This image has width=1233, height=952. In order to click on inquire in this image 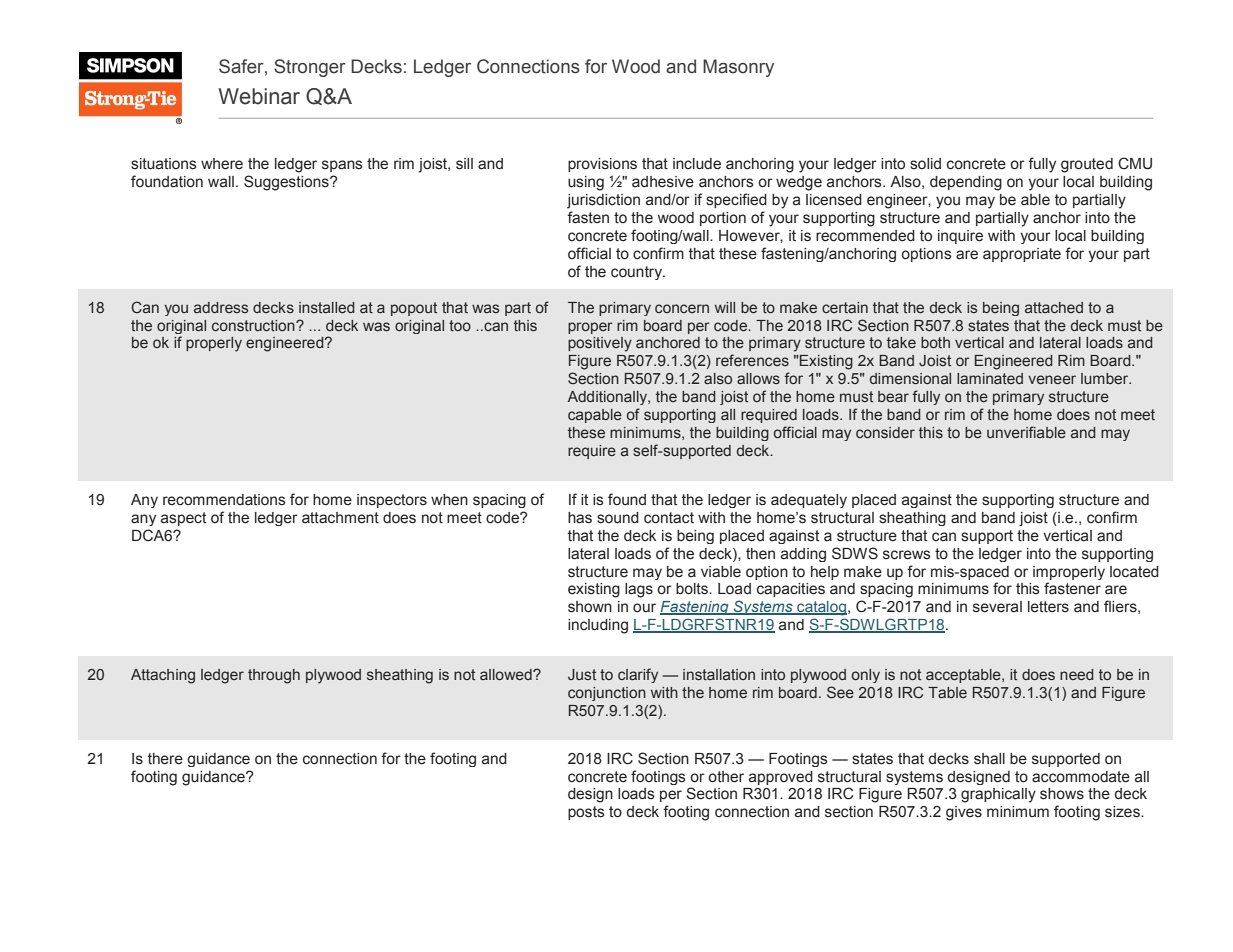, I will do `click(960, 237)`.
